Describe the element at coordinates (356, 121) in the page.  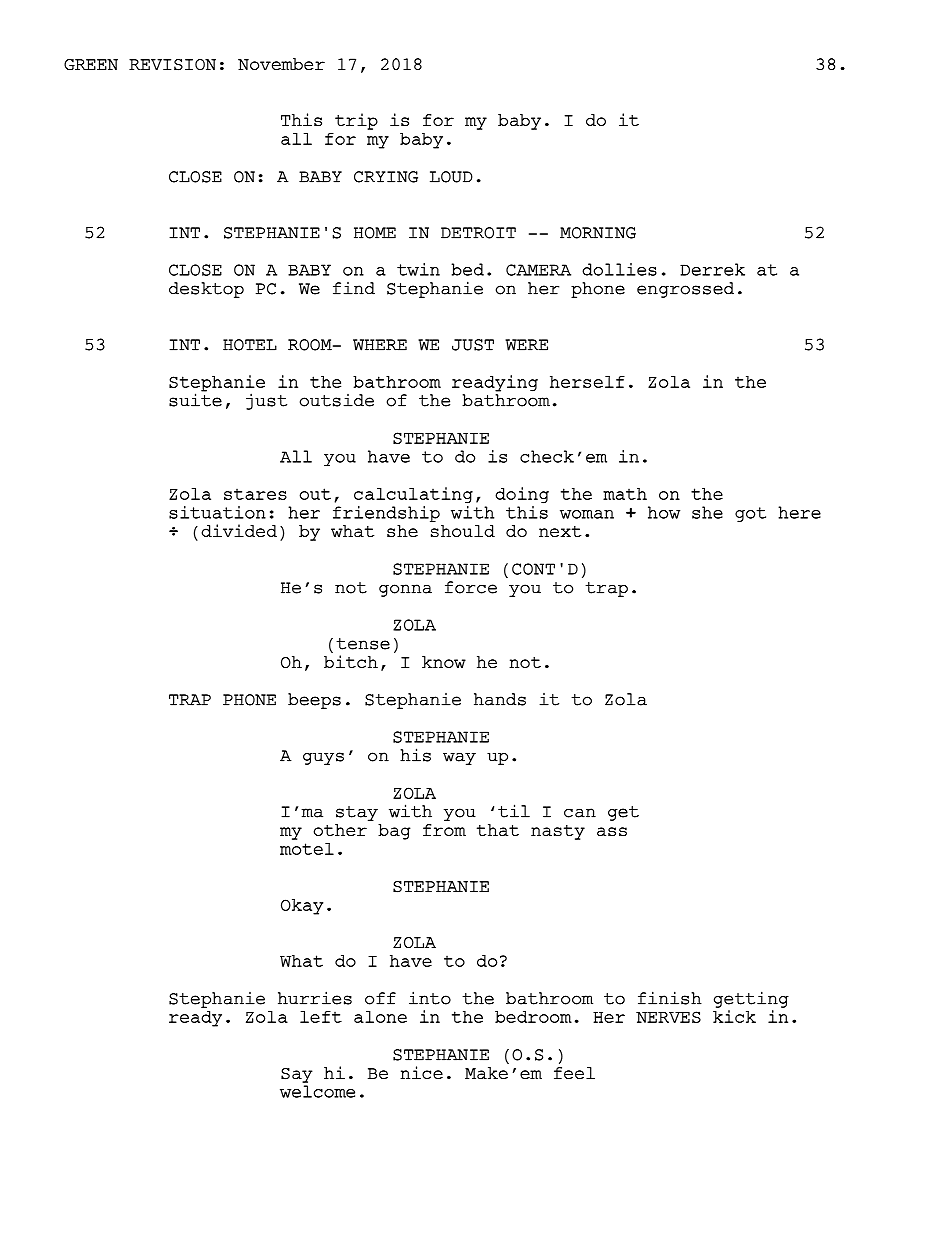
I see `trip` at that location.
